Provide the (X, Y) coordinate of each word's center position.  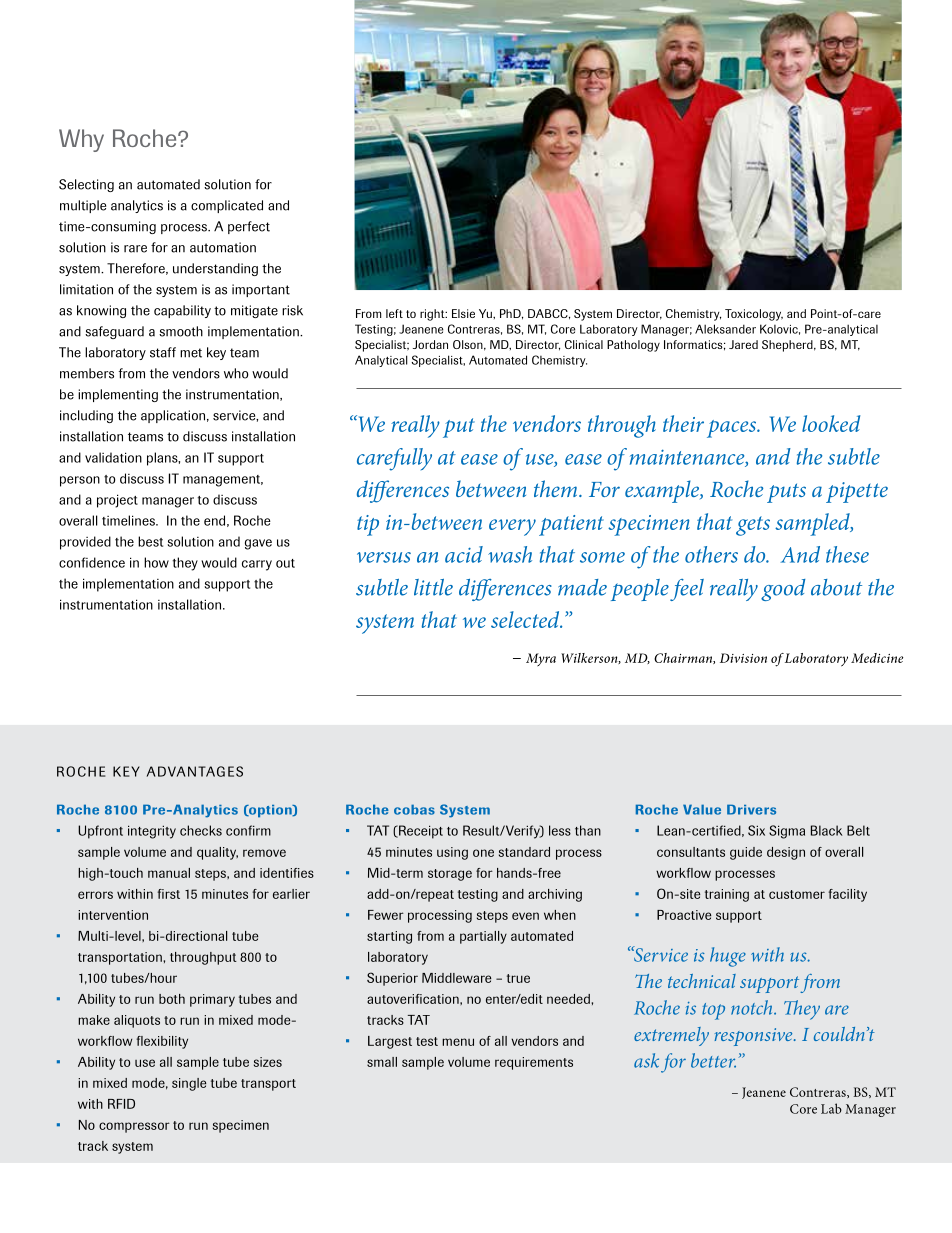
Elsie (463, 313)
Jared (743, 344)
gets (753, 526)
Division (743, 658)
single (189, 1084)
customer (797, 894)
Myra (541, 659)
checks (201, 830)
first (168, 894)
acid (464, 554)
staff (163, 352)
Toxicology (754, 315)
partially (483, 937)
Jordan (430, 344)
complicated (227, 206)
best (150, 541)
